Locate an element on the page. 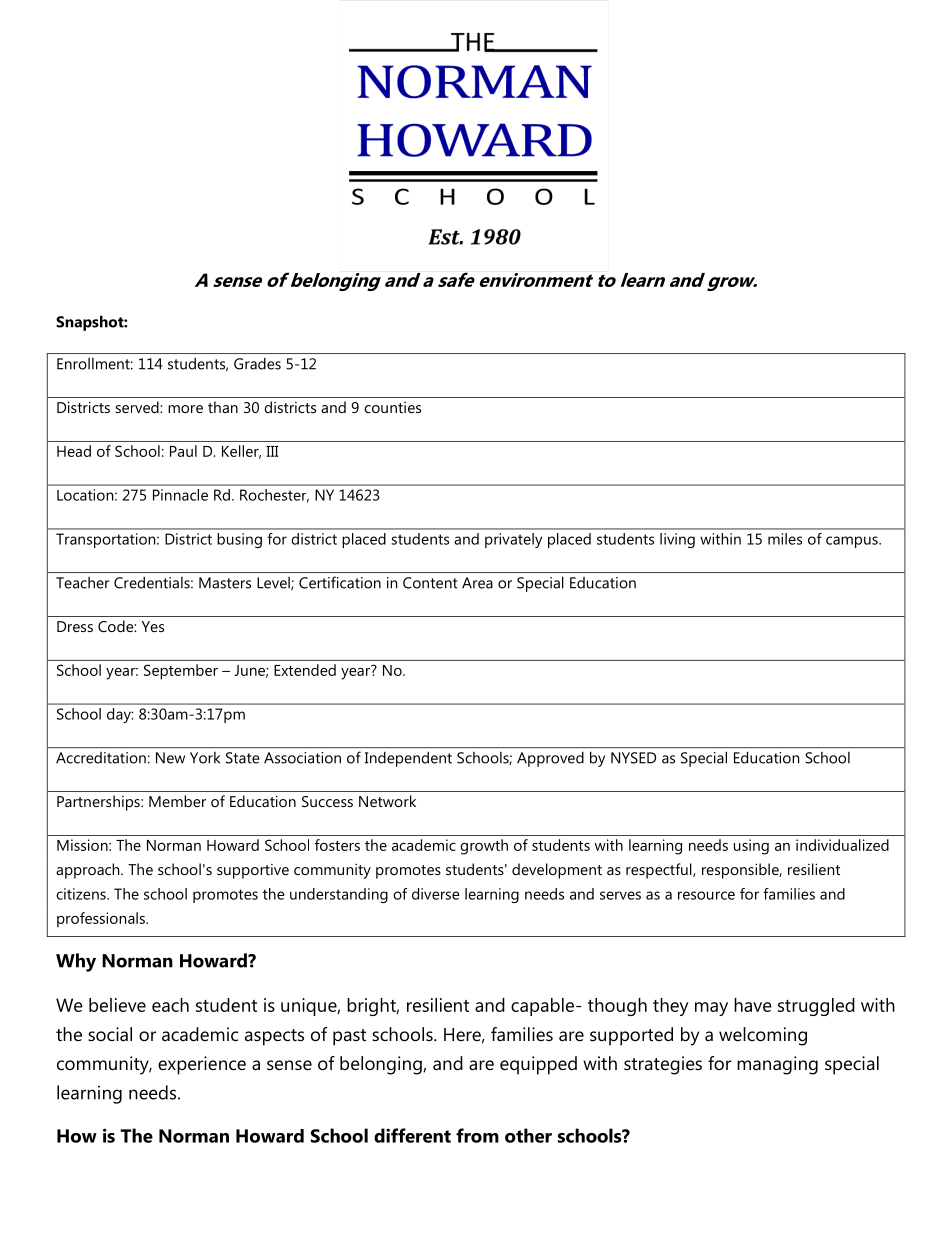 The height and width of the document is (1233, 952). resource is located at coordinates (706, 895).
